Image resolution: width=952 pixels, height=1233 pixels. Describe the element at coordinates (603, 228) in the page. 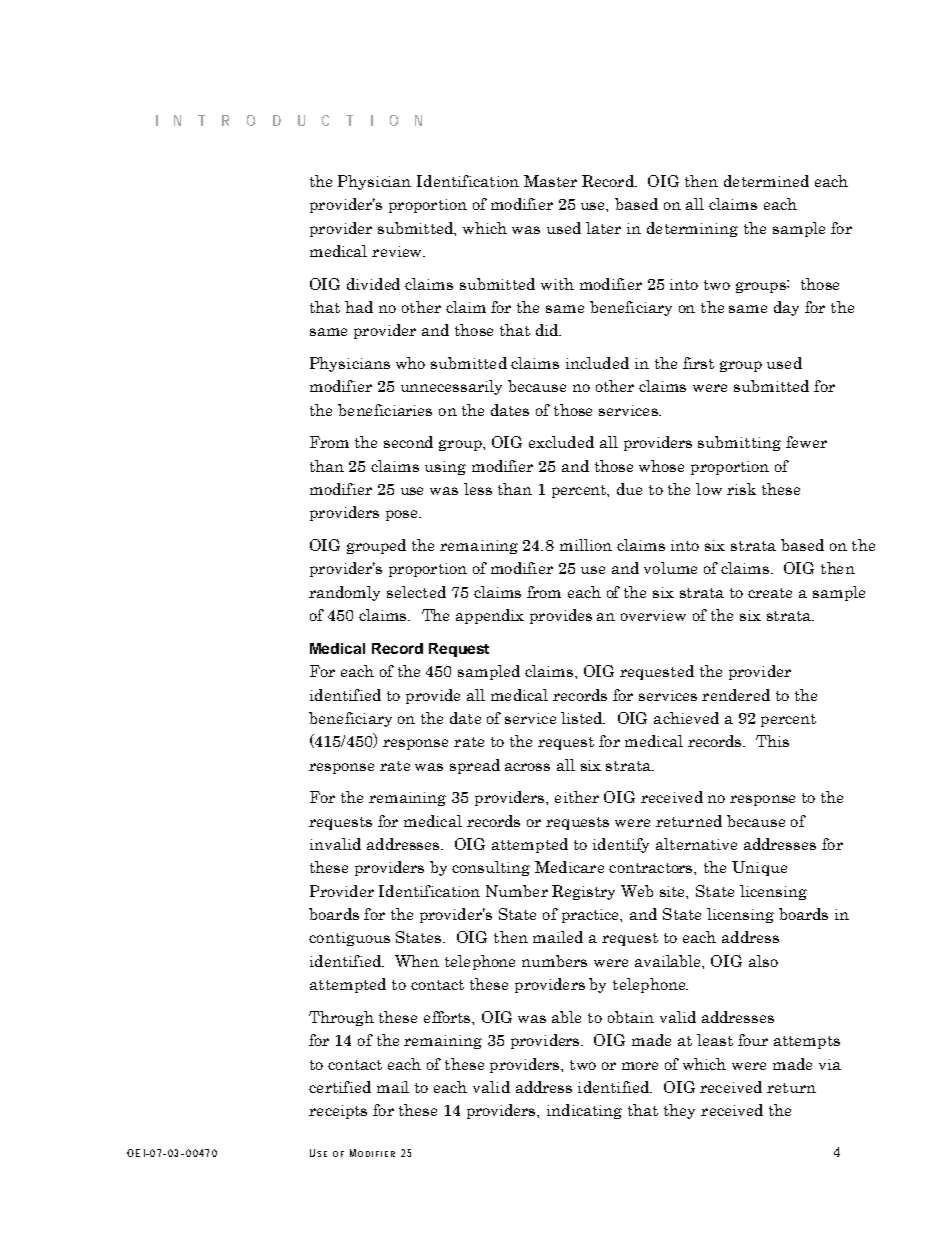

I see `later` at that location.
